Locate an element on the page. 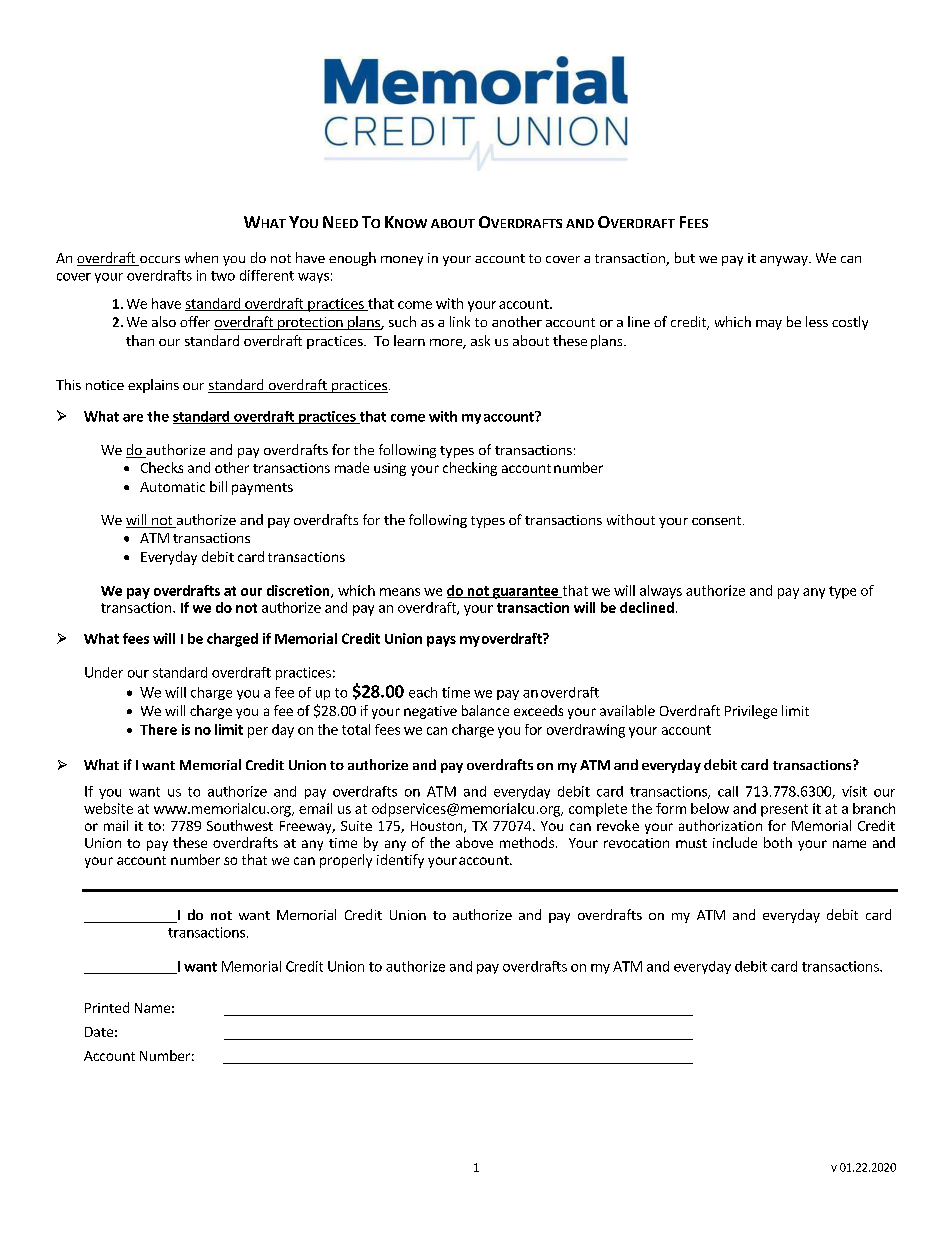  Privilege is located at coordinates (751, 712).
